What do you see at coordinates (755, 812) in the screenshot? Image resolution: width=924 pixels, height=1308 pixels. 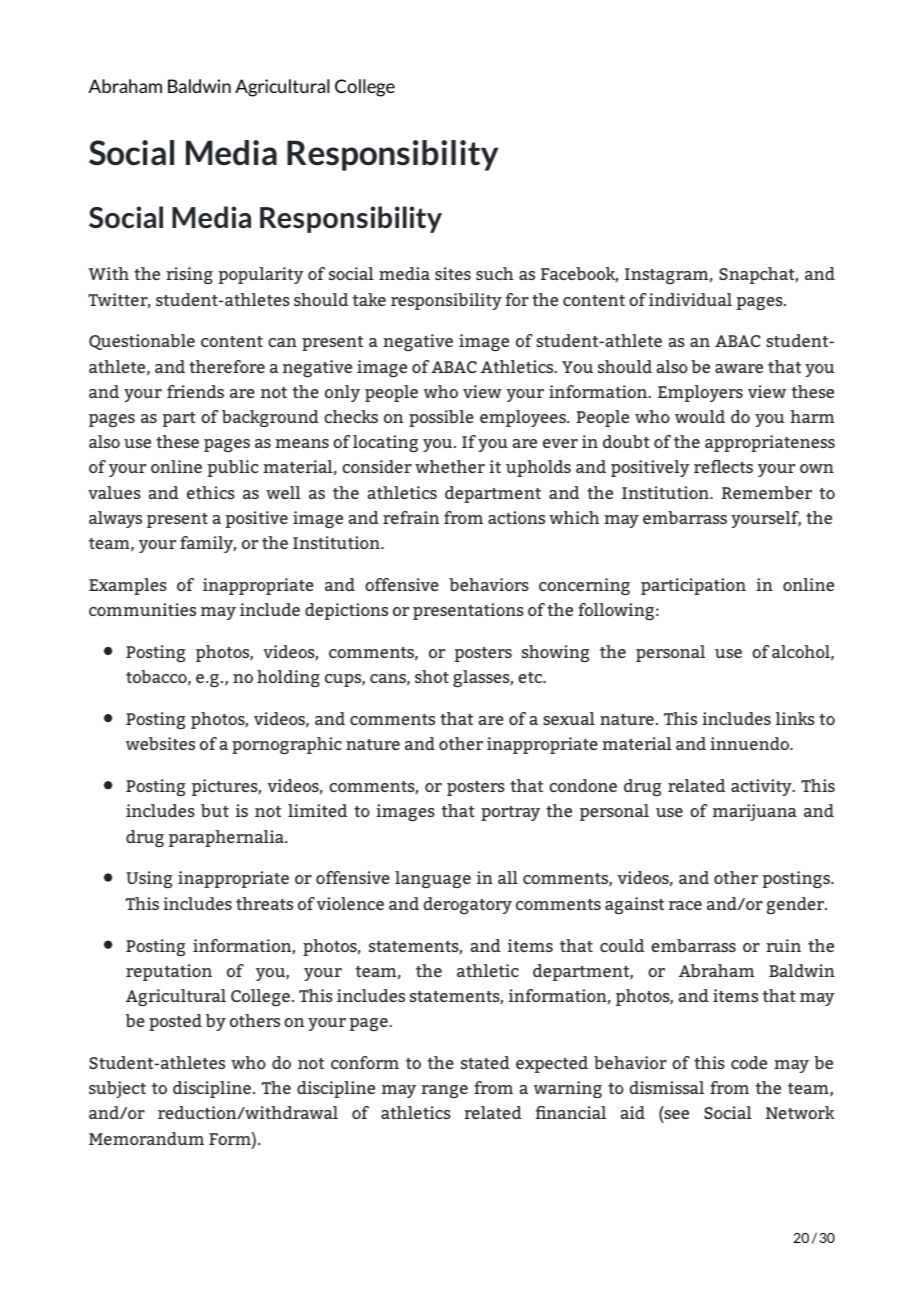 I see `marijuana` at bounding box center [755, 812].
